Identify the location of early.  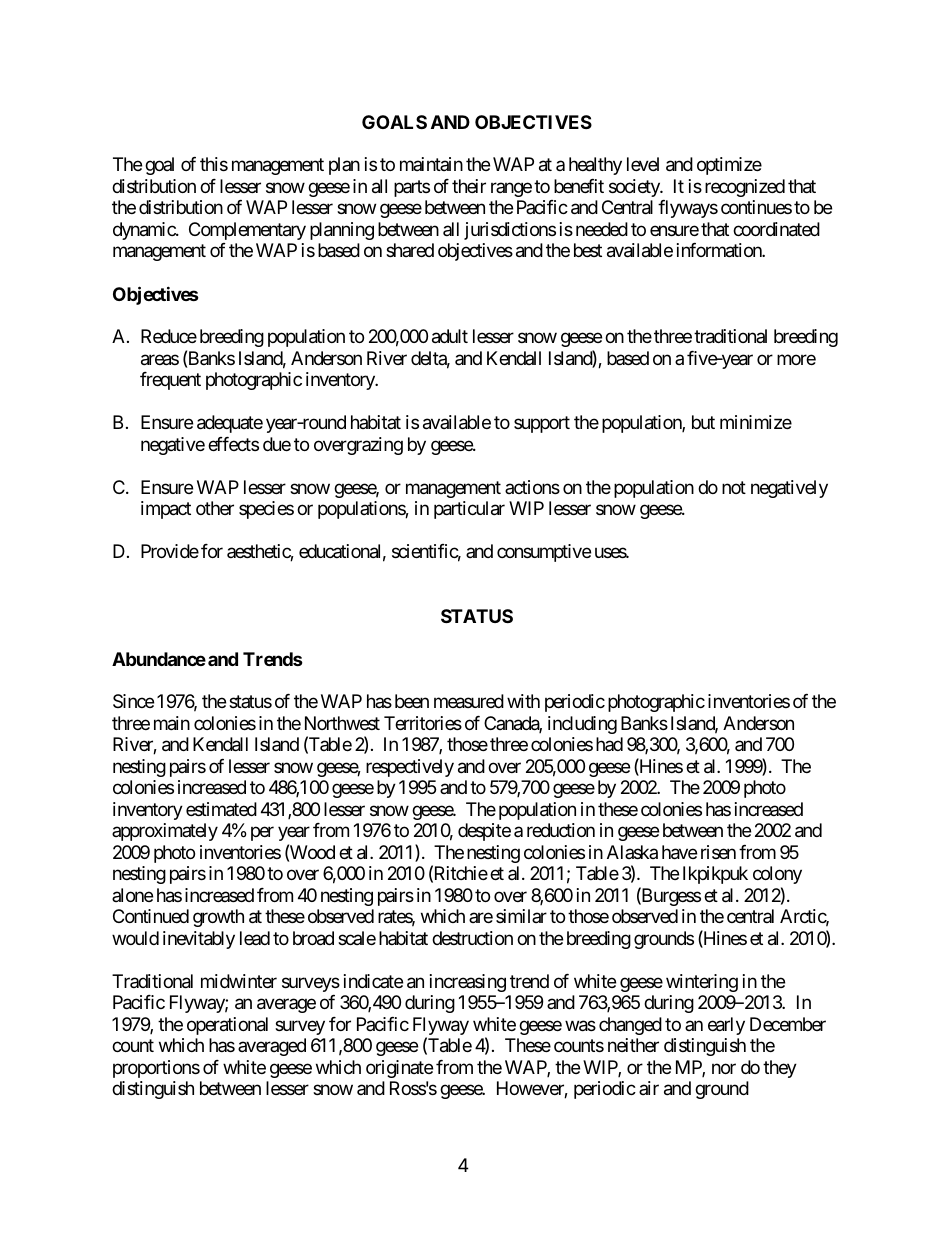
(726, 1026).
